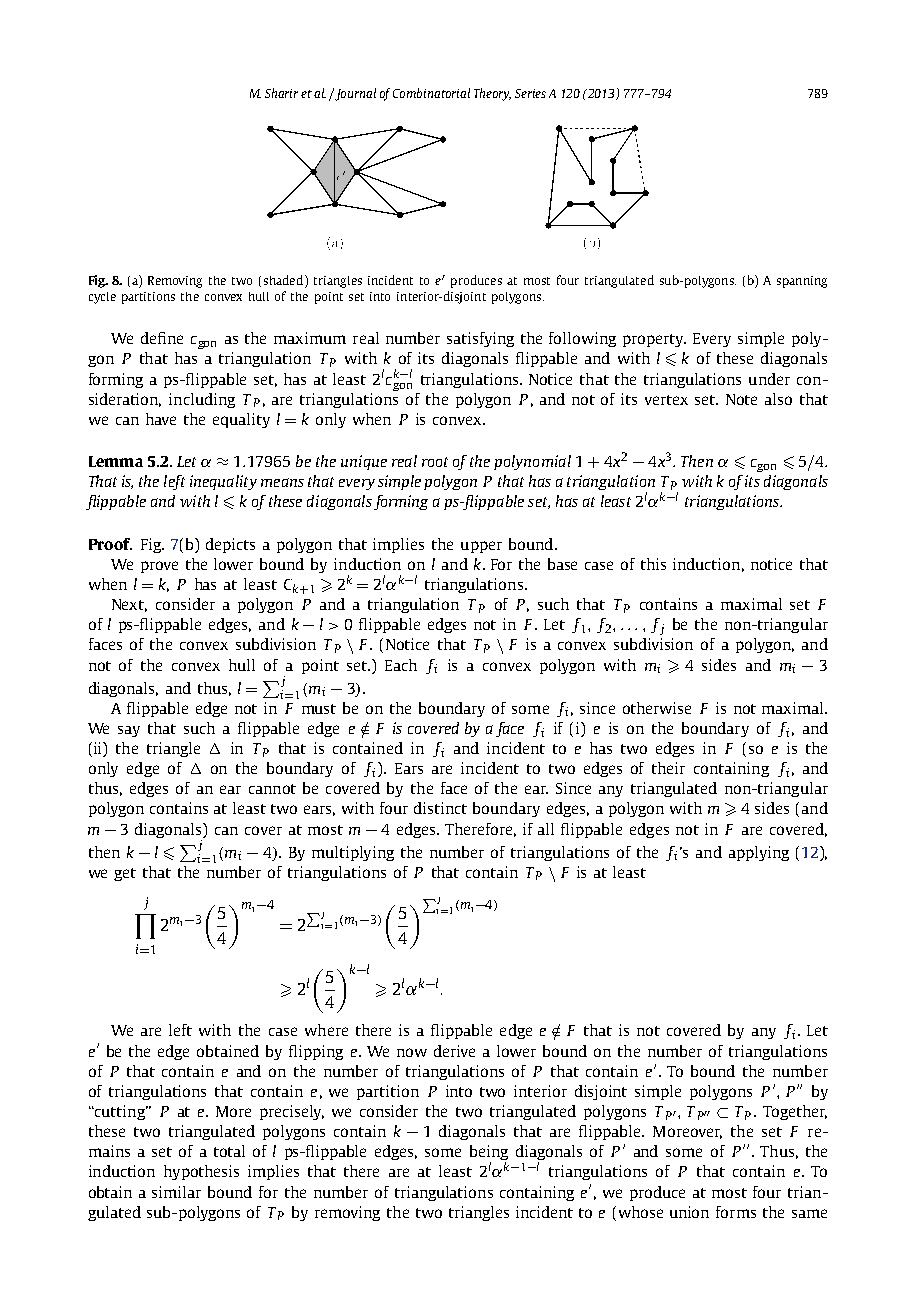 The height and width of the document is (1316, 905). What do you see at coordinates (201, 1172) in the document?
I see `hypothesis` at bounding box center [201, 1172].
